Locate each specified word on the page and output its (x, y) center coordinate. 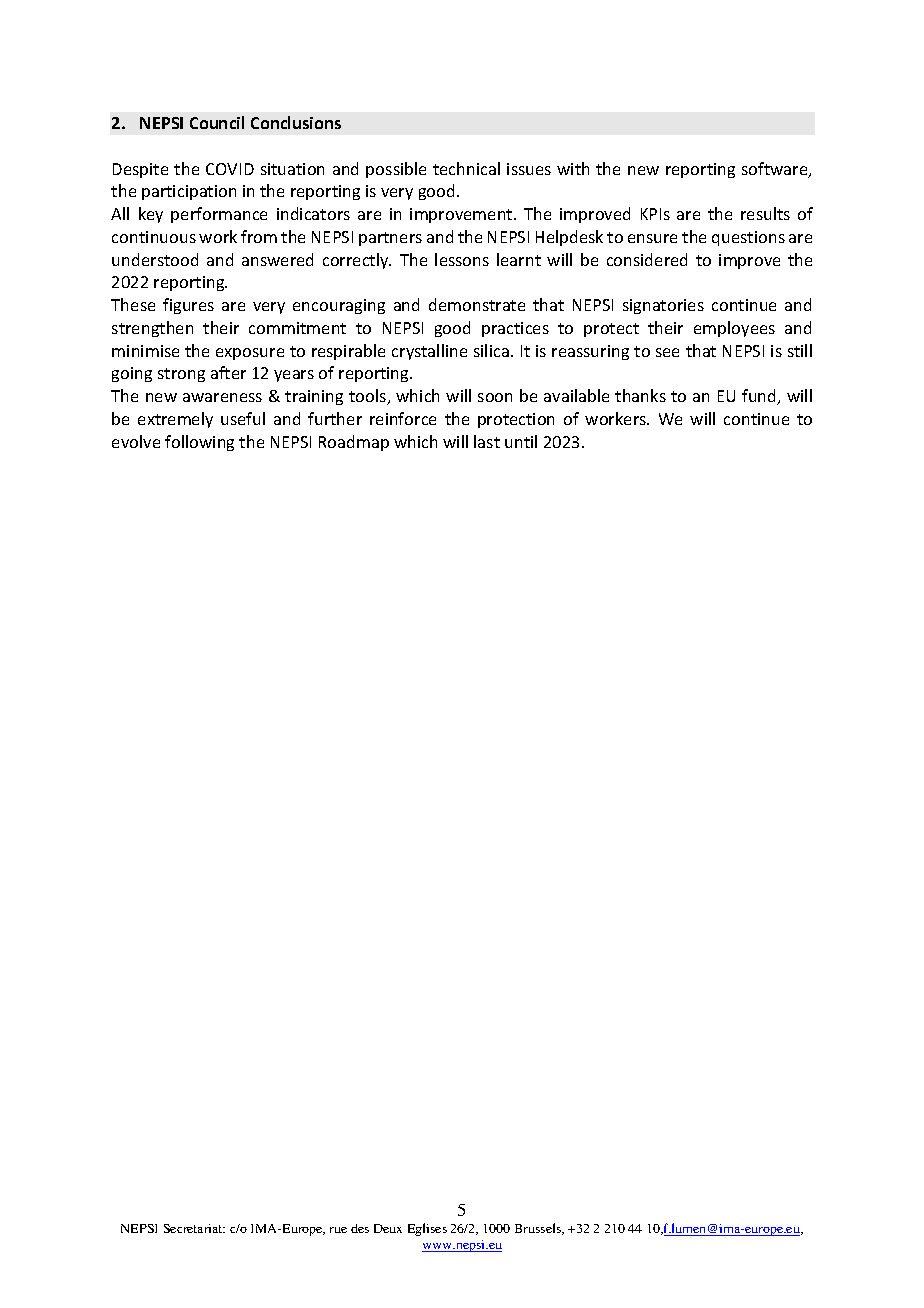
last (487, 441)
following (199, 443)
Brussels (539, 1229)
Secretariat (194, 1228)
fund (760, 397)
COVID (230, 169)
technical (466, 168)
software (776, 170)
